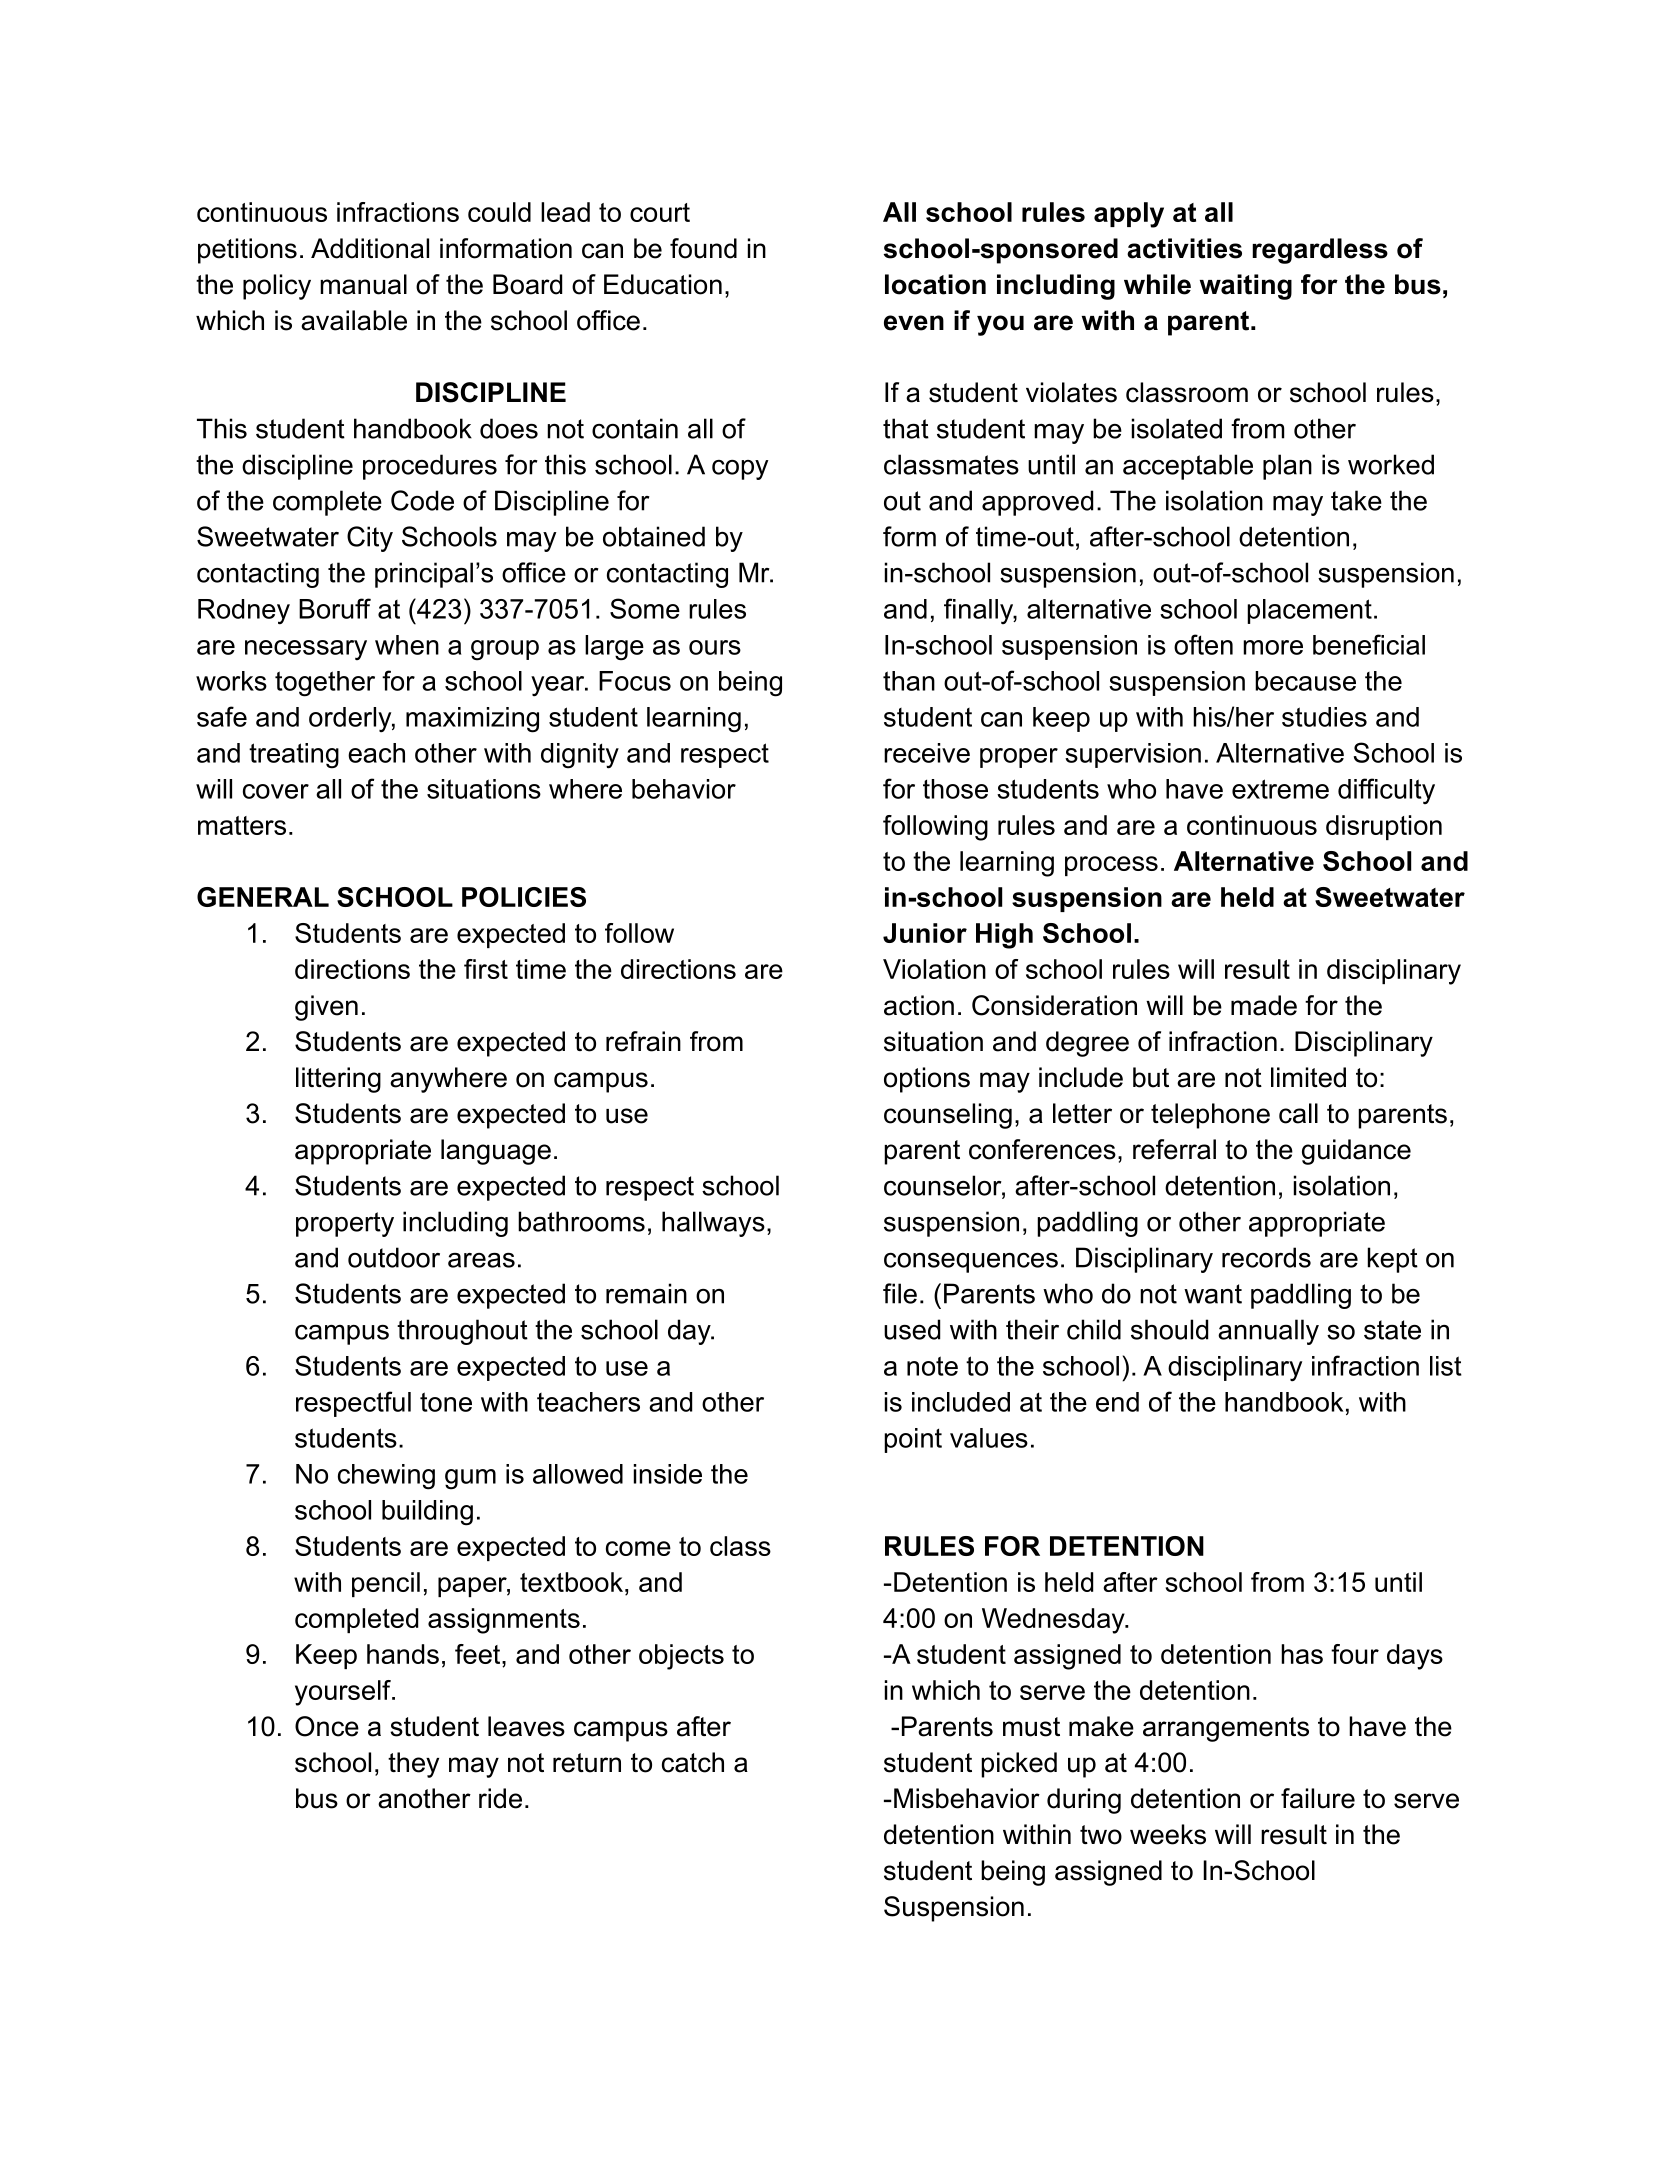 Image resolution: width=1668 pixels, height=2159 pixels. What do you see at coordinates (370, 248) in the image?
I see `Additional` at bounding box center [370, 248].
